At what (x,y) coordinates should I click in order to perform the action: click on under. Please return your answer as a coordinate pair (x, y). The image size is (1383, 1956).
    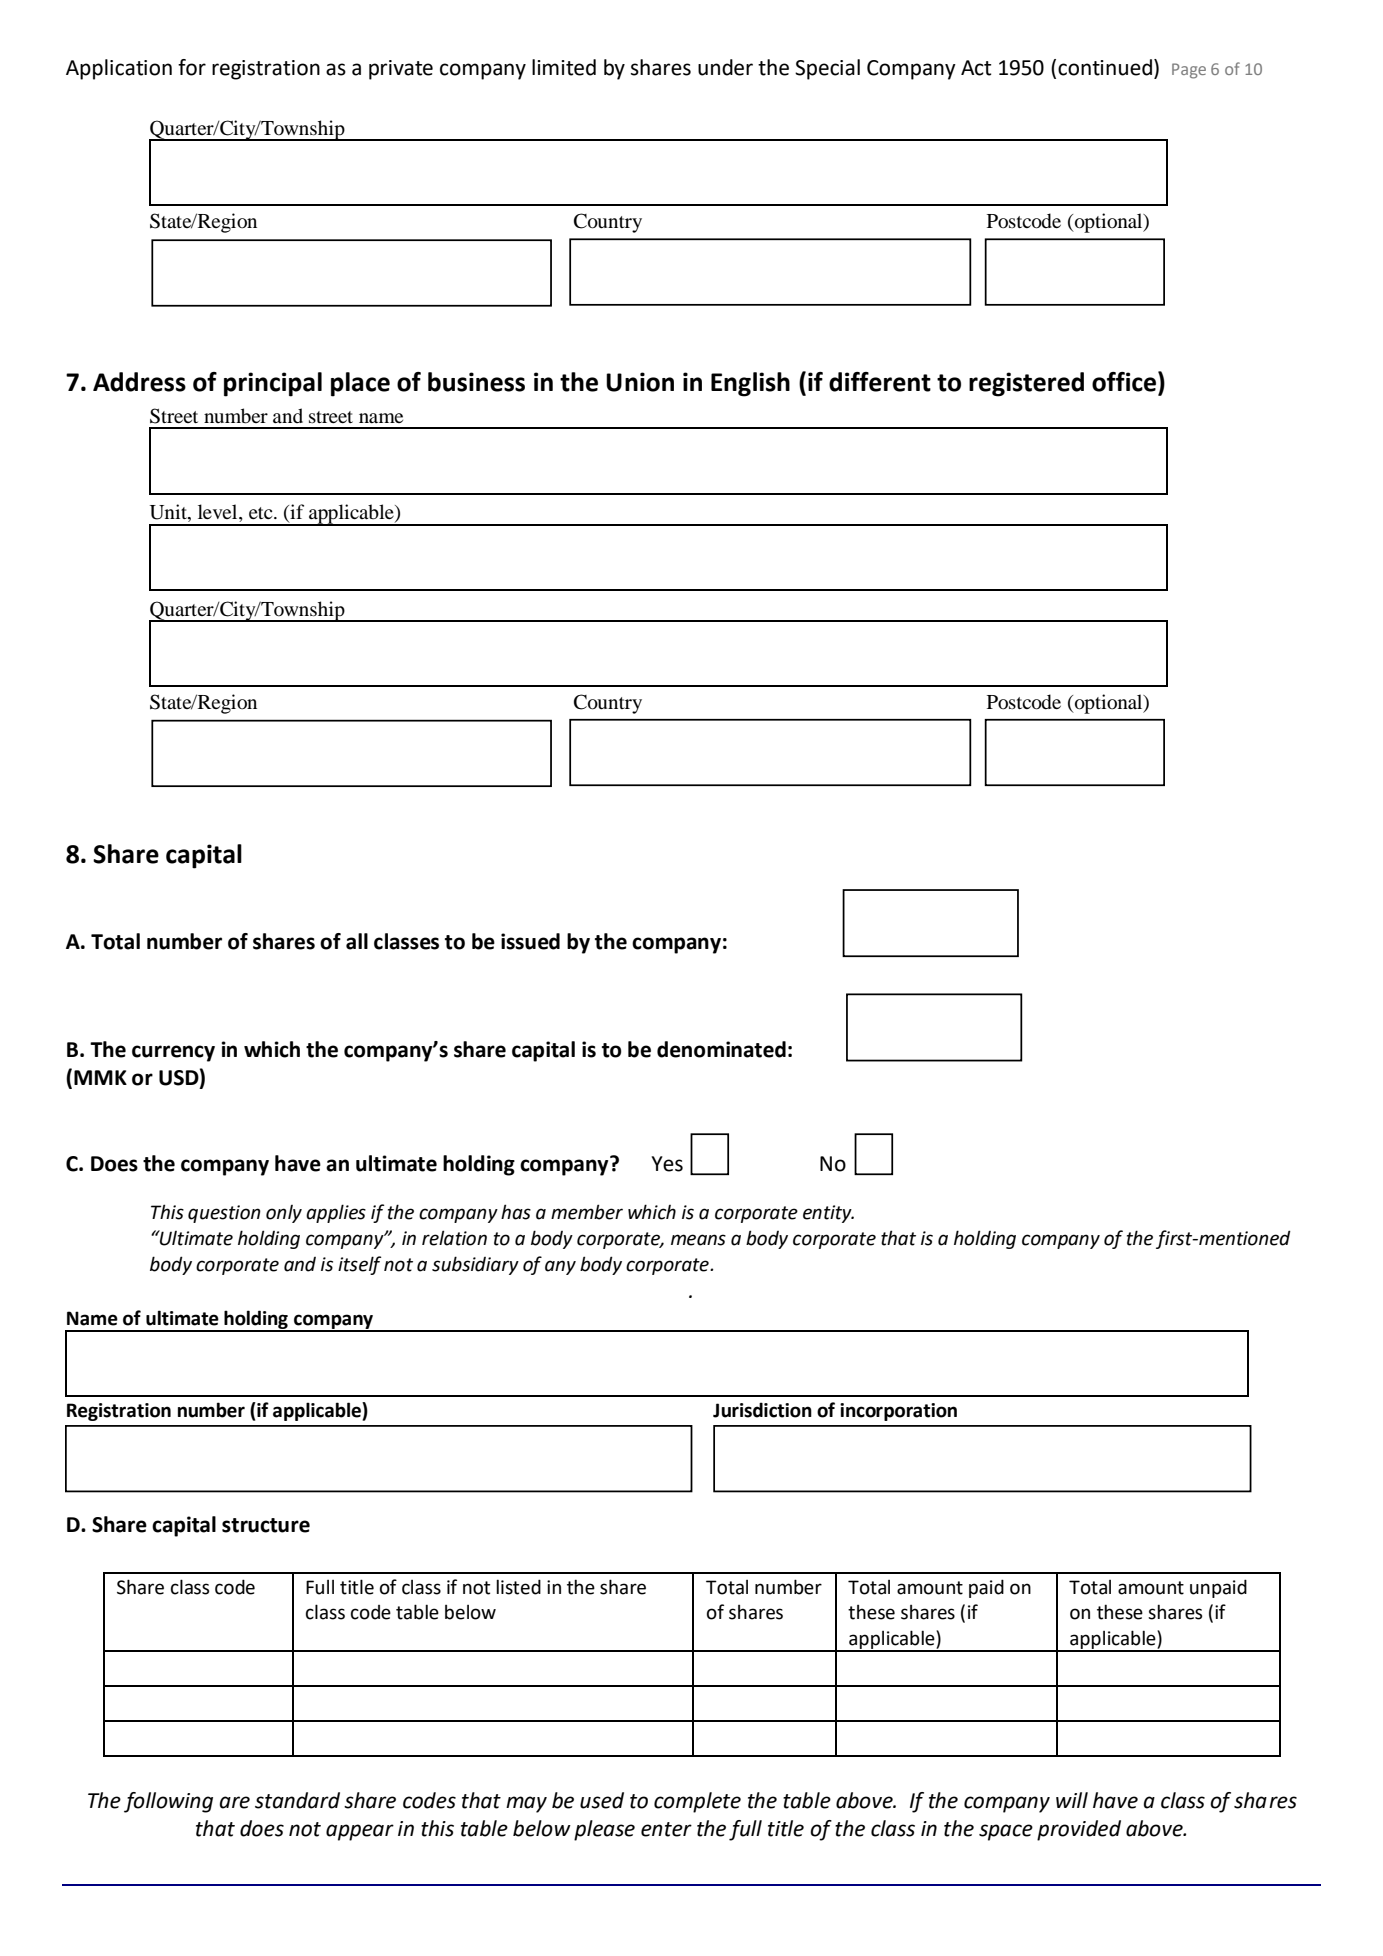
    Looking at the image, I should click on (725, 67).
